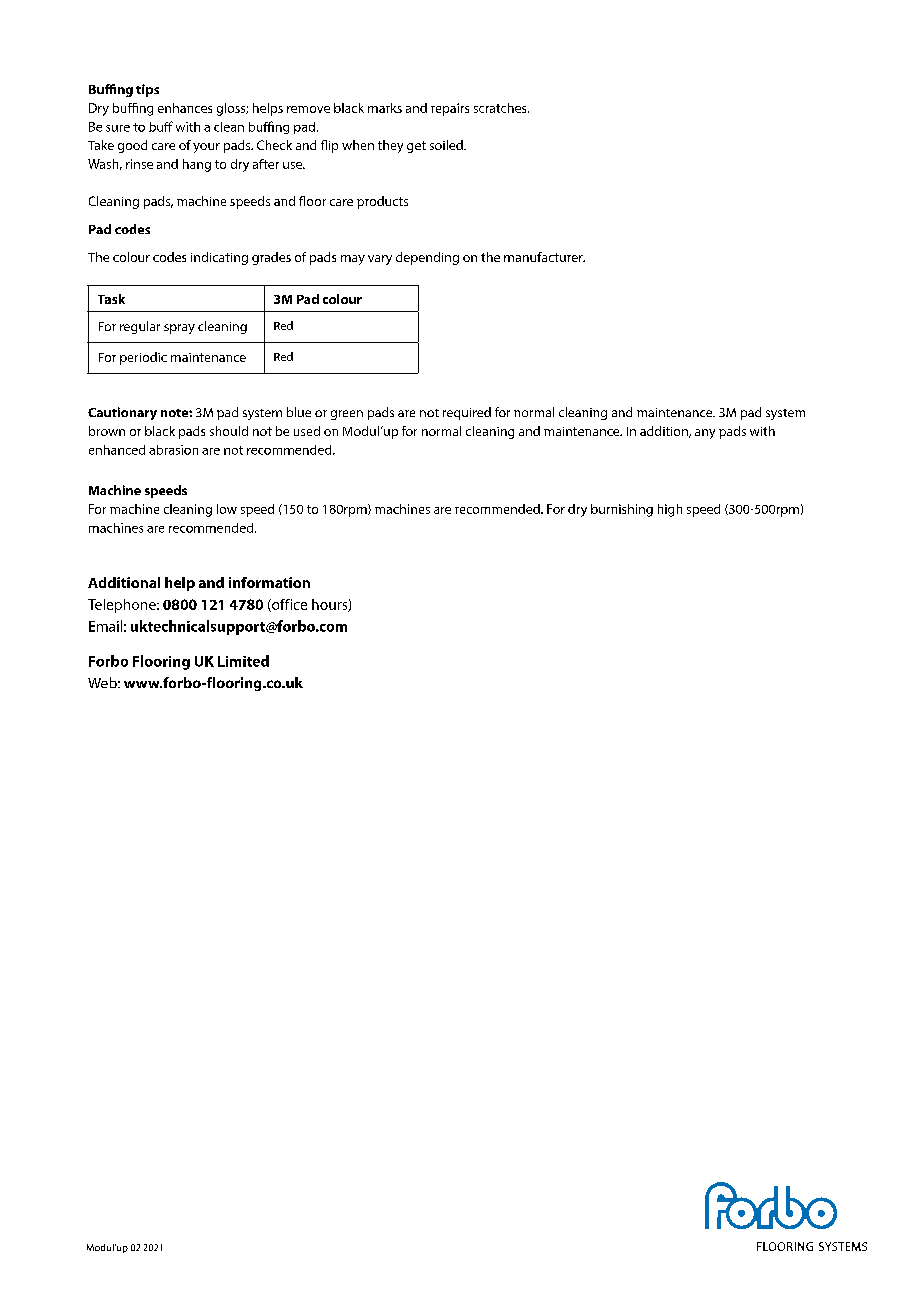 The image size is (924, 1308). What do you see at coordinates (227, 509) in the page?
I see `low` at bounding box center [227, 509].
